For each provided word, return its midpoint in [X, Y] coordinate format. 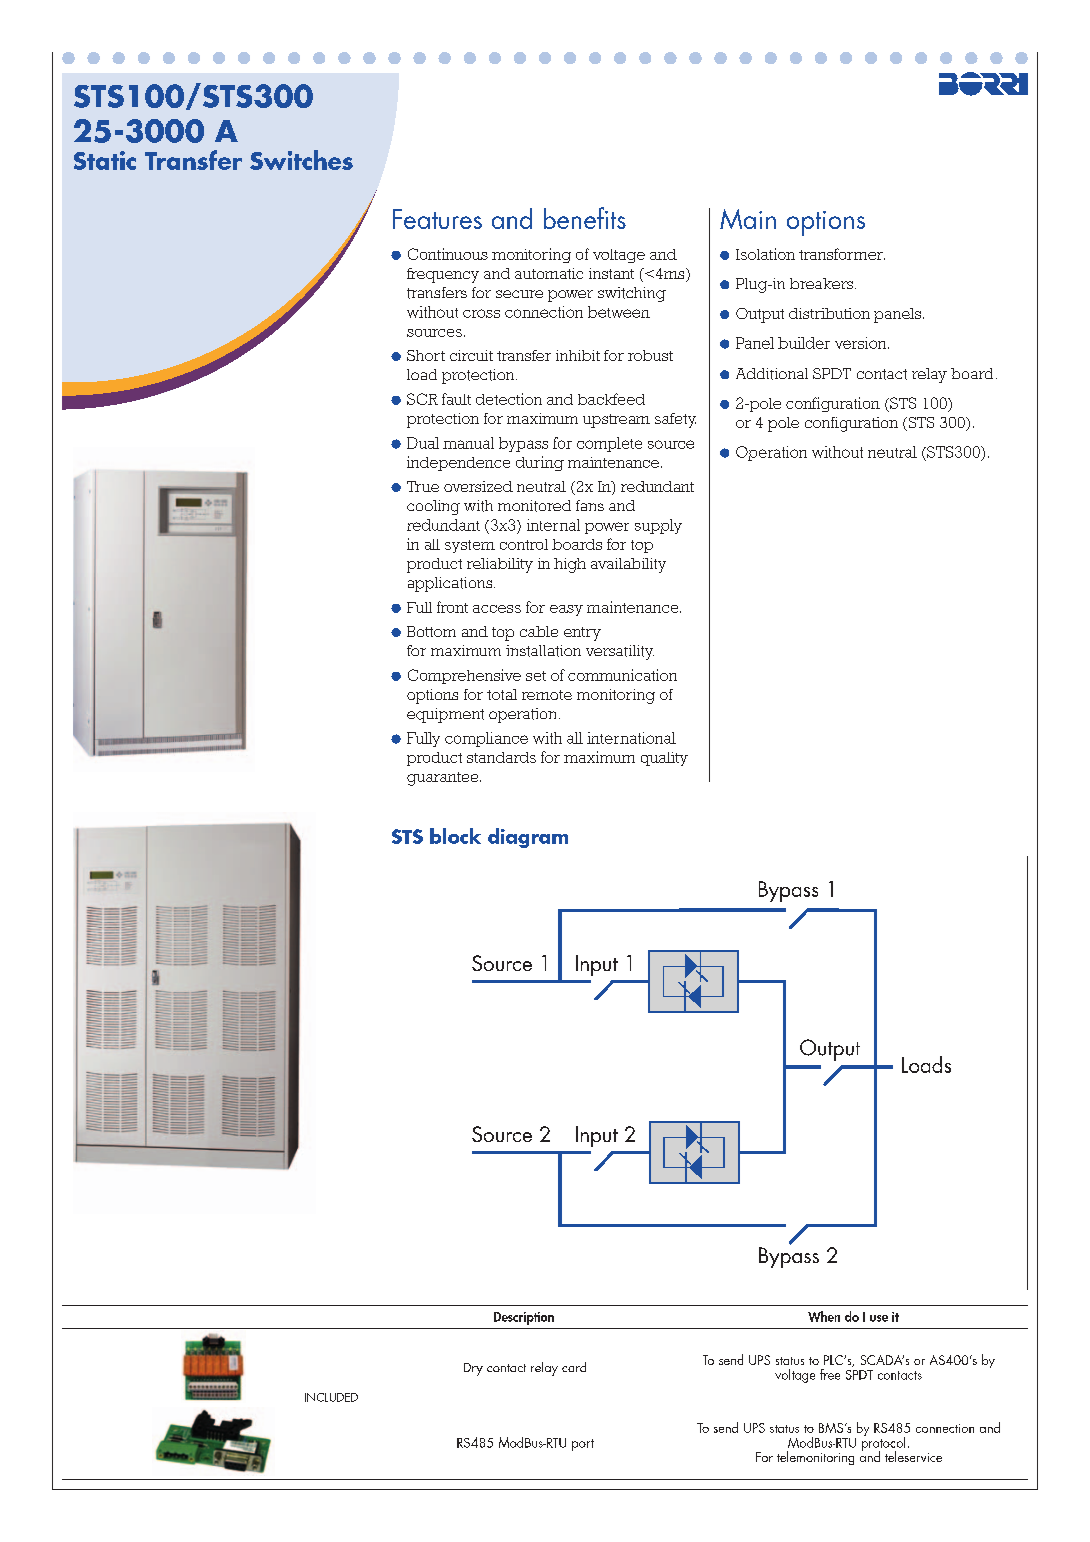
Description [524, 1318]
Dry [473, 1369]
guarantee [444, 779]
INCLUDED [331, 1397]
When [824, 1316]
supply [658, 526]
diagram [528, 838]
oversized [478, 486]
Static [105, 160]
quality [664, 759]
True [423, 486]
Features [437, 219]
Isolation [765, 254]
